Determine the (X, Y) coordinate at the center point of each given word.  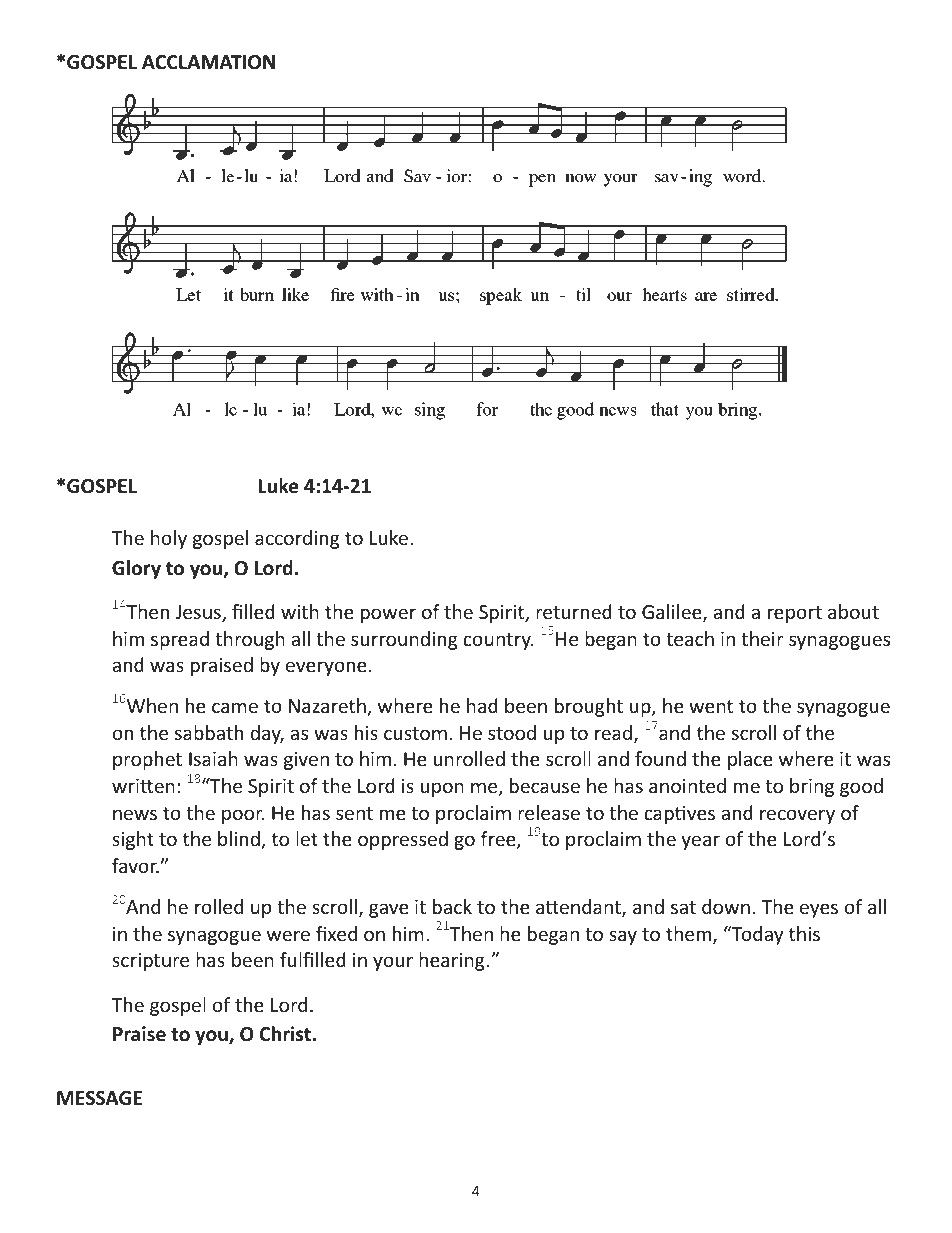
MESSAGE (99, 1098)
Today (756, 935)
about (853, 611)
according (297, 539)
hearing (452, 961)
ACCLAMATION (208, 62)
